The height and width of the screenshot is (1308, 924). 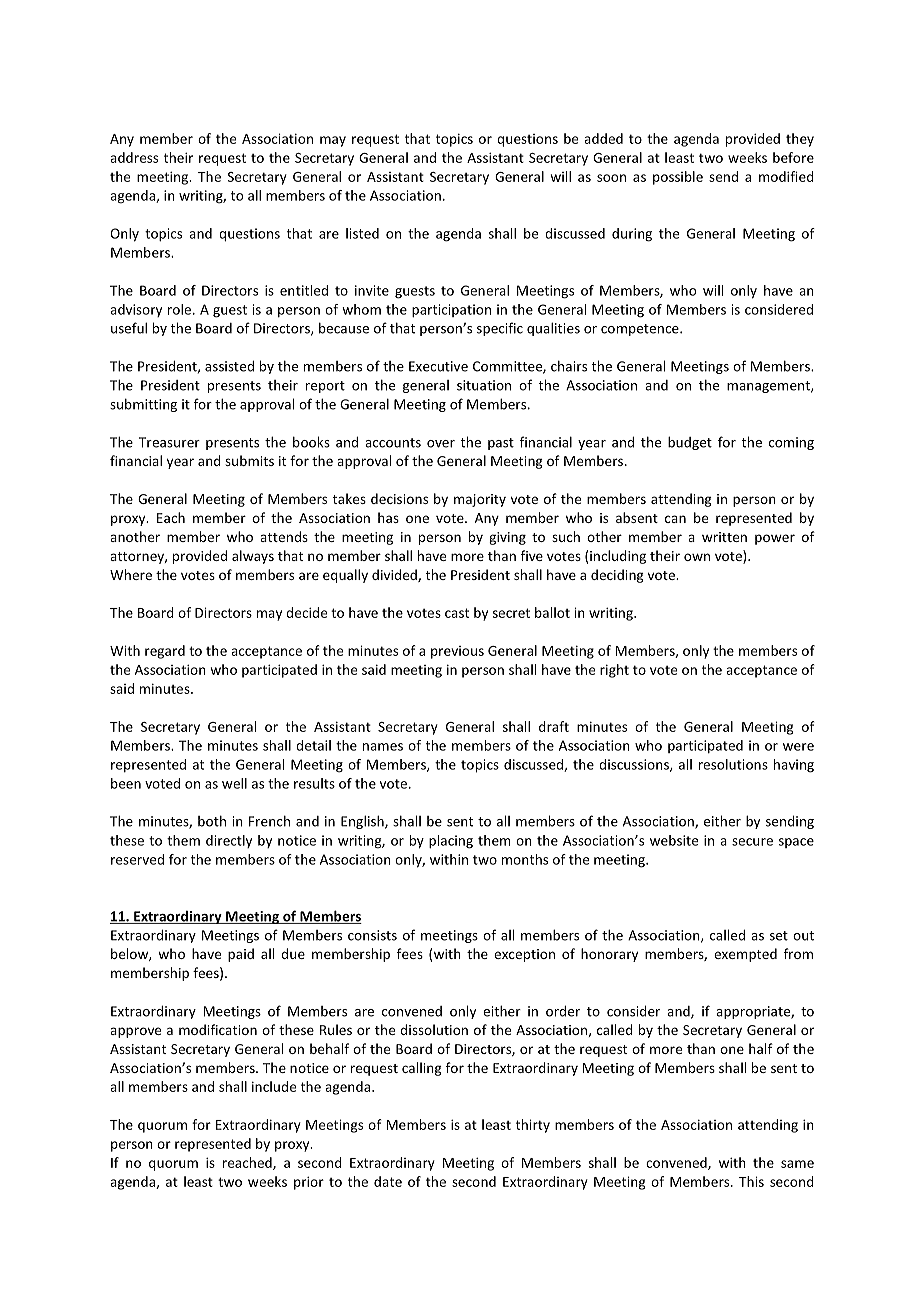 I want to click on Executive, so click(x=438, y=366).
